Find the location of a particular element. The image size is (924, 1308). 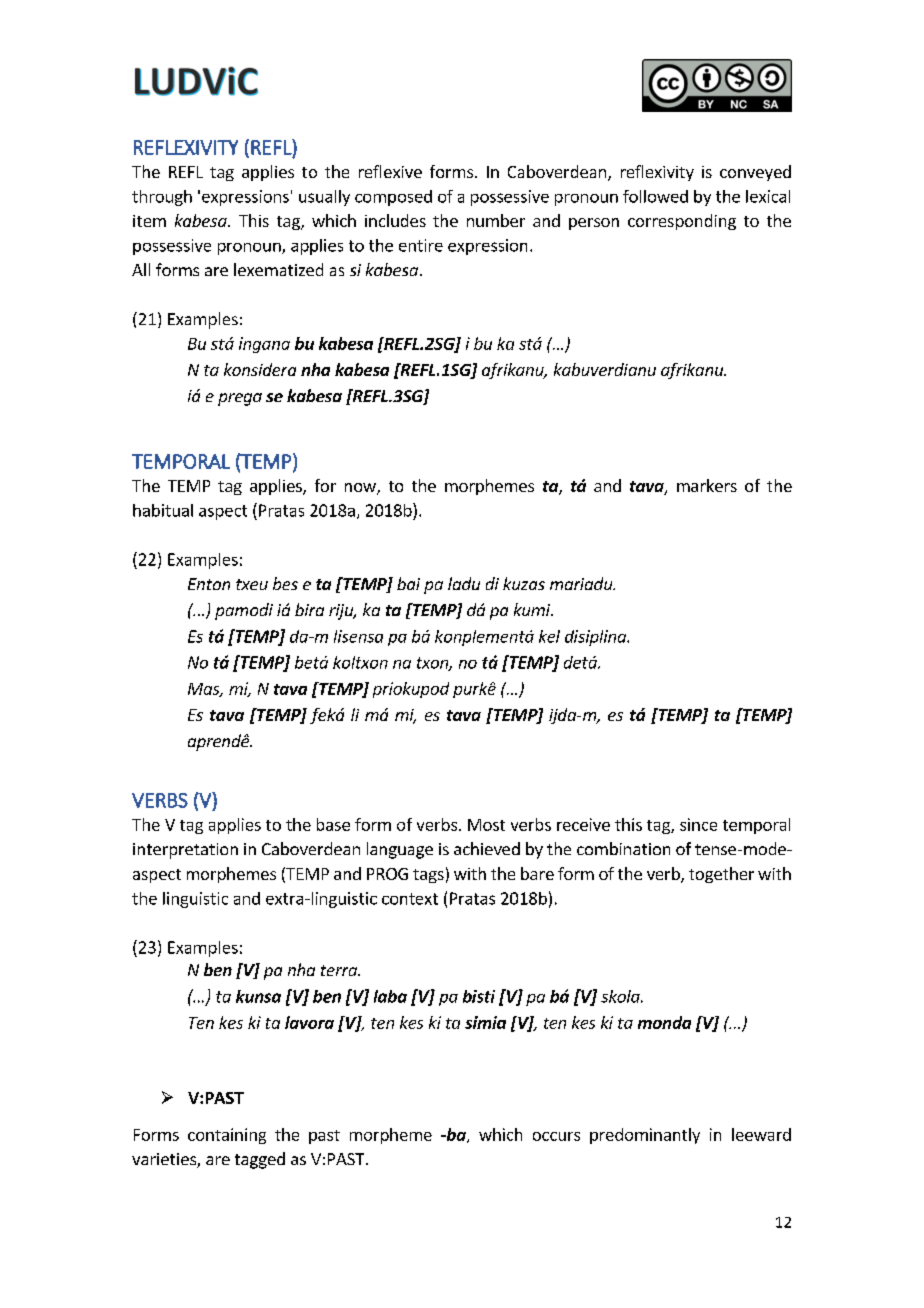

markers is located at coordinates (707, 485).
